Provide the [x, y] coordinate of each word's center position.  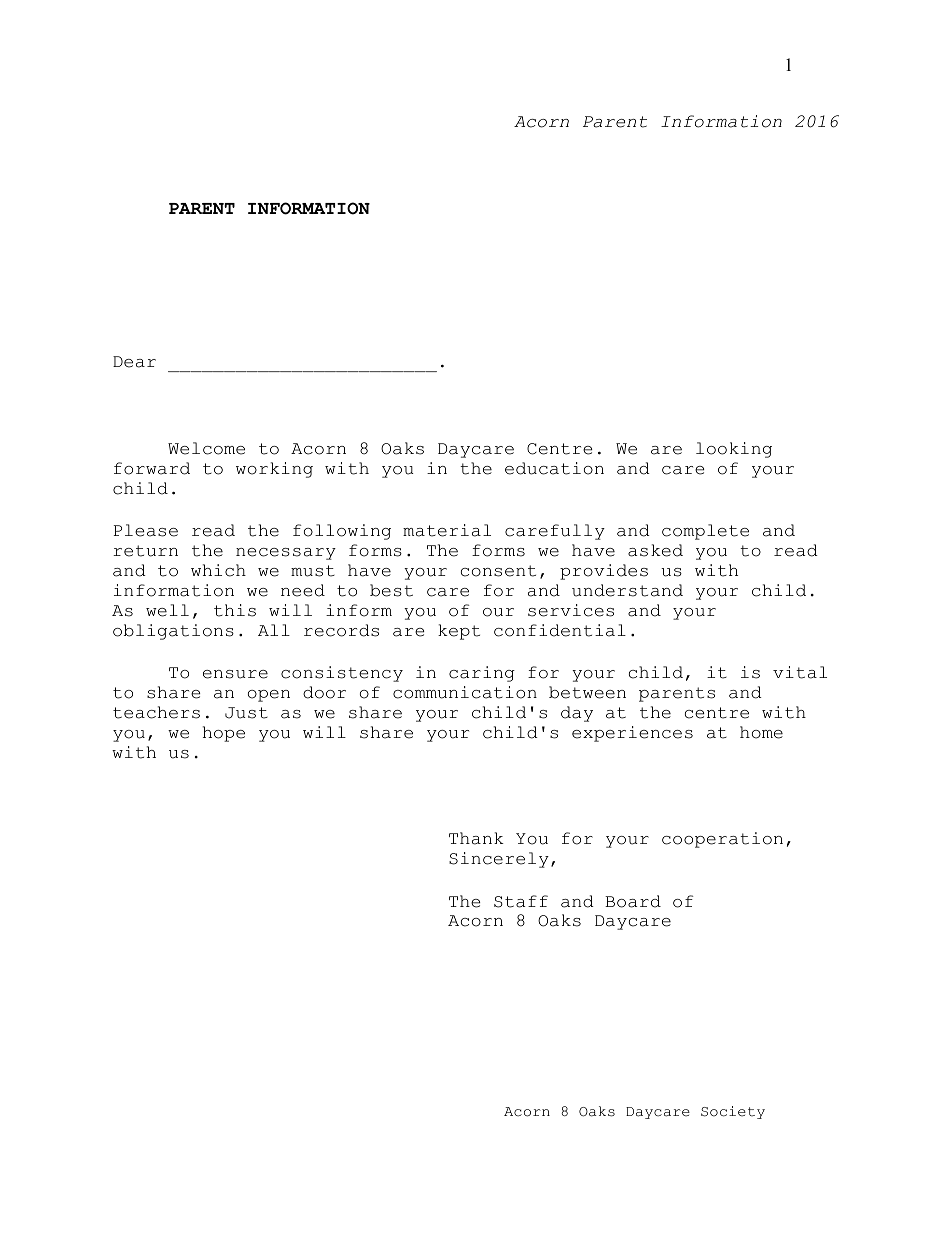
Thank [476, 838]
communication [465, 692]
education [554, 468]
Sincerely [499, 860]
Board [633, 901]
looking [734, 450]
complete [705, 532]
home [761, 732]
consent [498, 571]
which [218, 570]
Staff [521, 901]
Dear [134, 362]
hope [224, 734]
